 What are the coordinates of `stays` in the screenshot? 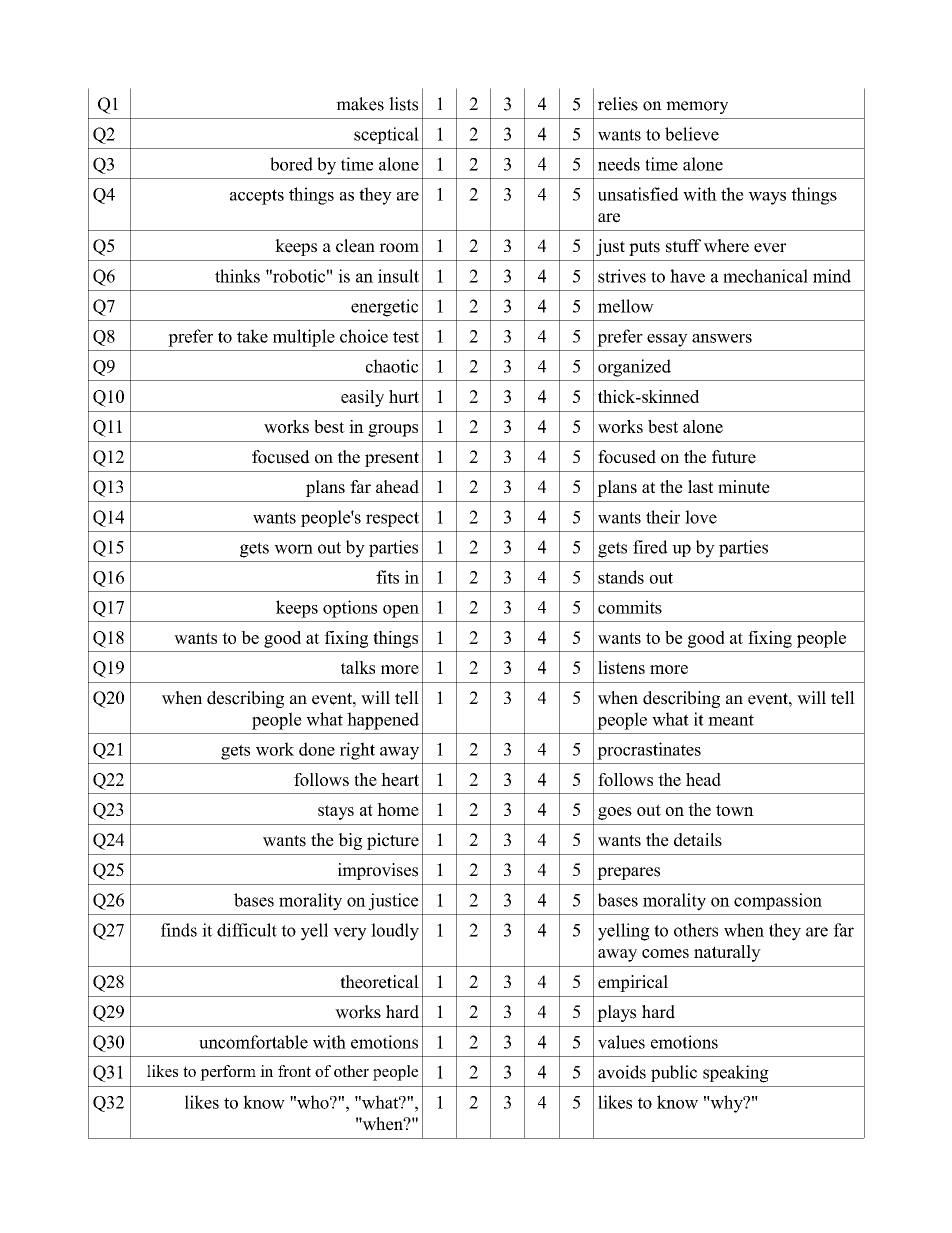 It's located at (336, 812).
